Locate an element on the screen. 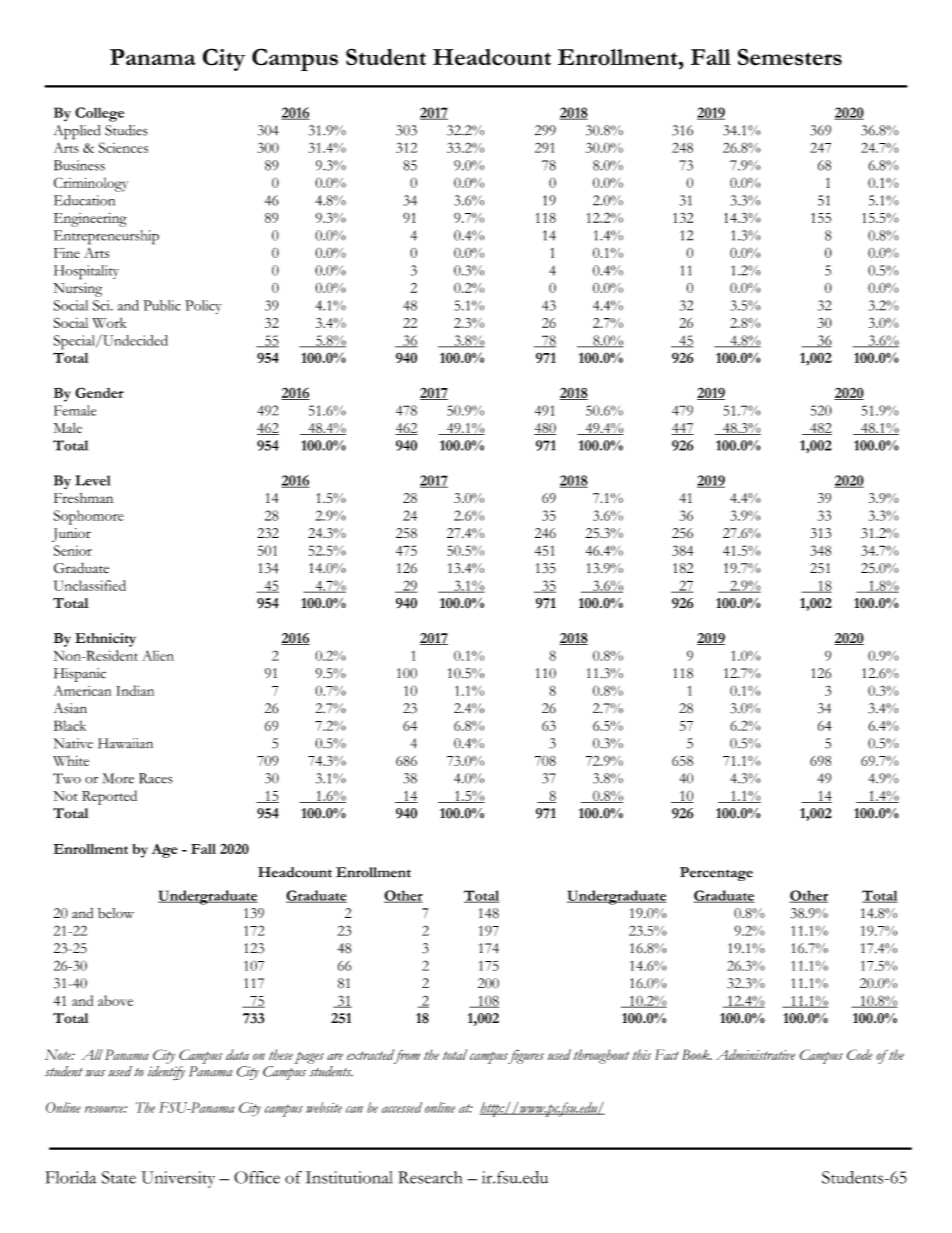  Research is located at coordinates (430, 1177).
